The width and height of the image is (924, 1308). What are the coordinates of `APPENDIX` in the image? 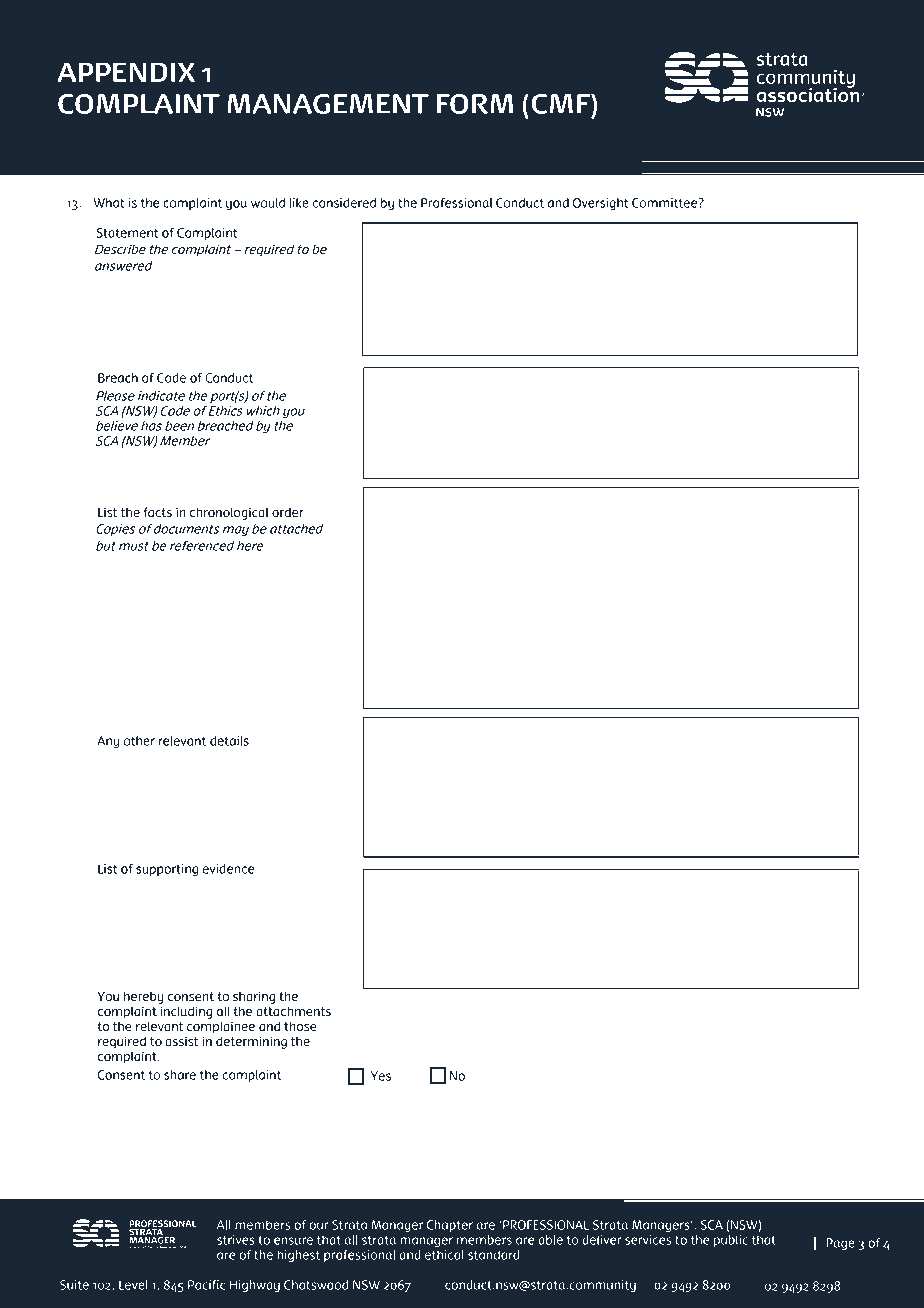 It's located at (126, 72).
